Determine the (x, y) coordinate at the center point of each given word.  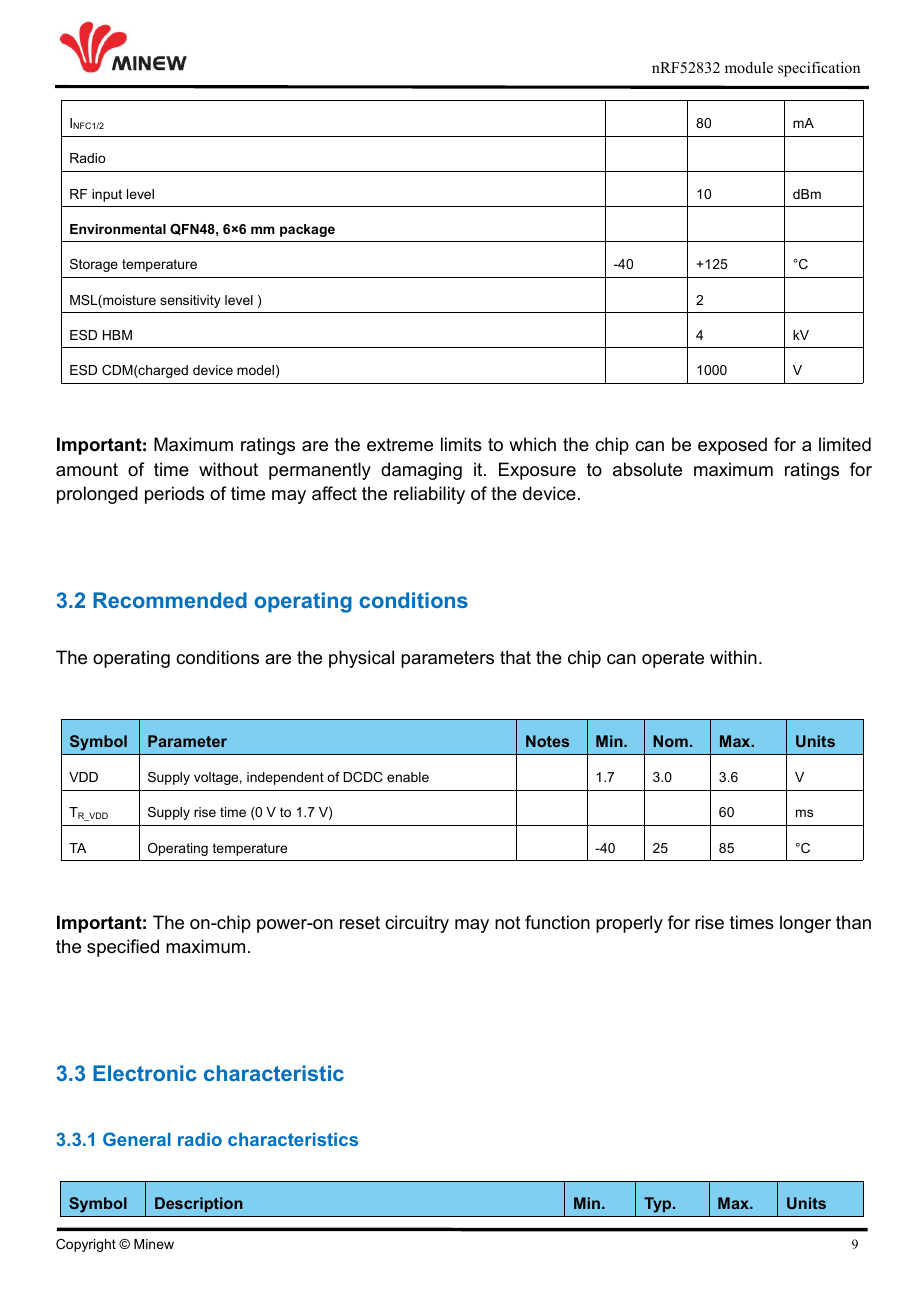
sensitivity (190, 301)
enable (408, 777)
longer (805, 924)
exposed (732, 446)
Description (199, 1204)
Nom (670, 741)
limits (461, 444)
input (107, 195)
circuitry (417, 924)
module (749, 67)
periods (174, 495)
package (307, 230)
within (733, 657)
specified (123, 948)
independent (285, 778)
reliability (429, 495)
